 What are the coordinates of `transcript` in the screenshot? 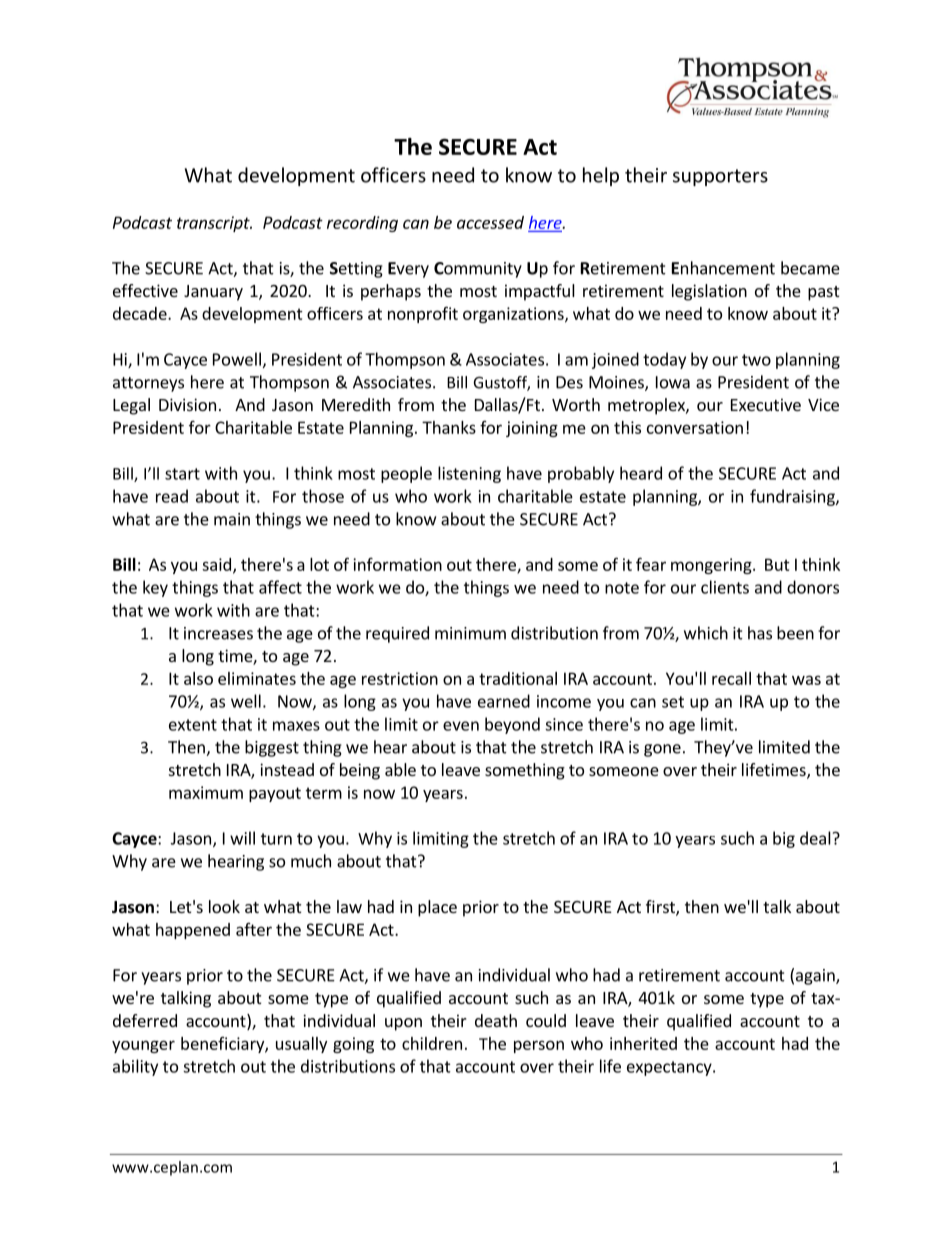 It's located at (214, 224).
